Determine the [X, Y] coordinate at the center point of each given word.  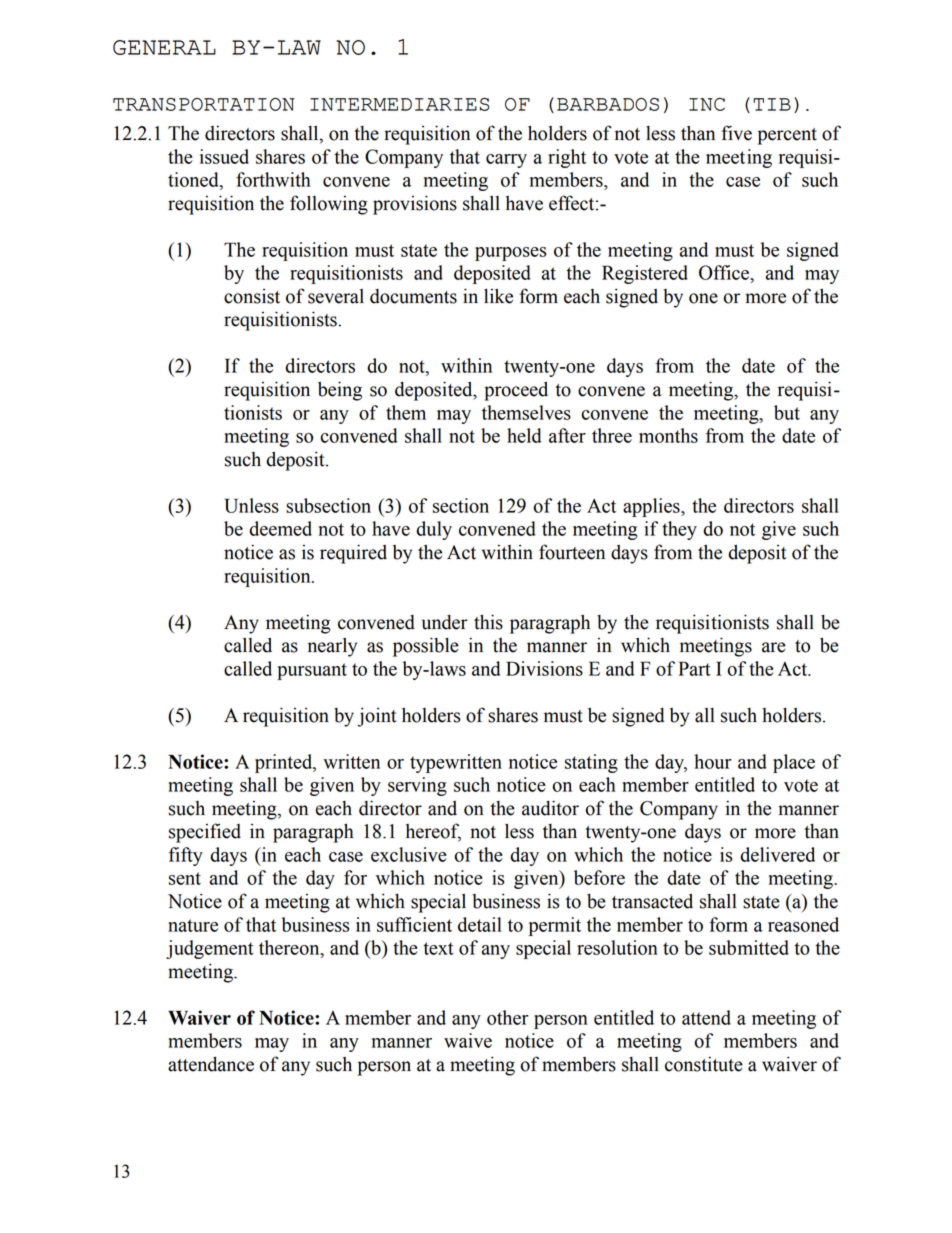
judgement [210, 949]
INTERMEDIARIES [400, 104]
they [679, 530]
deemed [280, 528]
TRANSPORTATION [203, 104]
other [508, 1017]
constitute [704, 1064]
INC [707, 104]
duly [434, 530]
